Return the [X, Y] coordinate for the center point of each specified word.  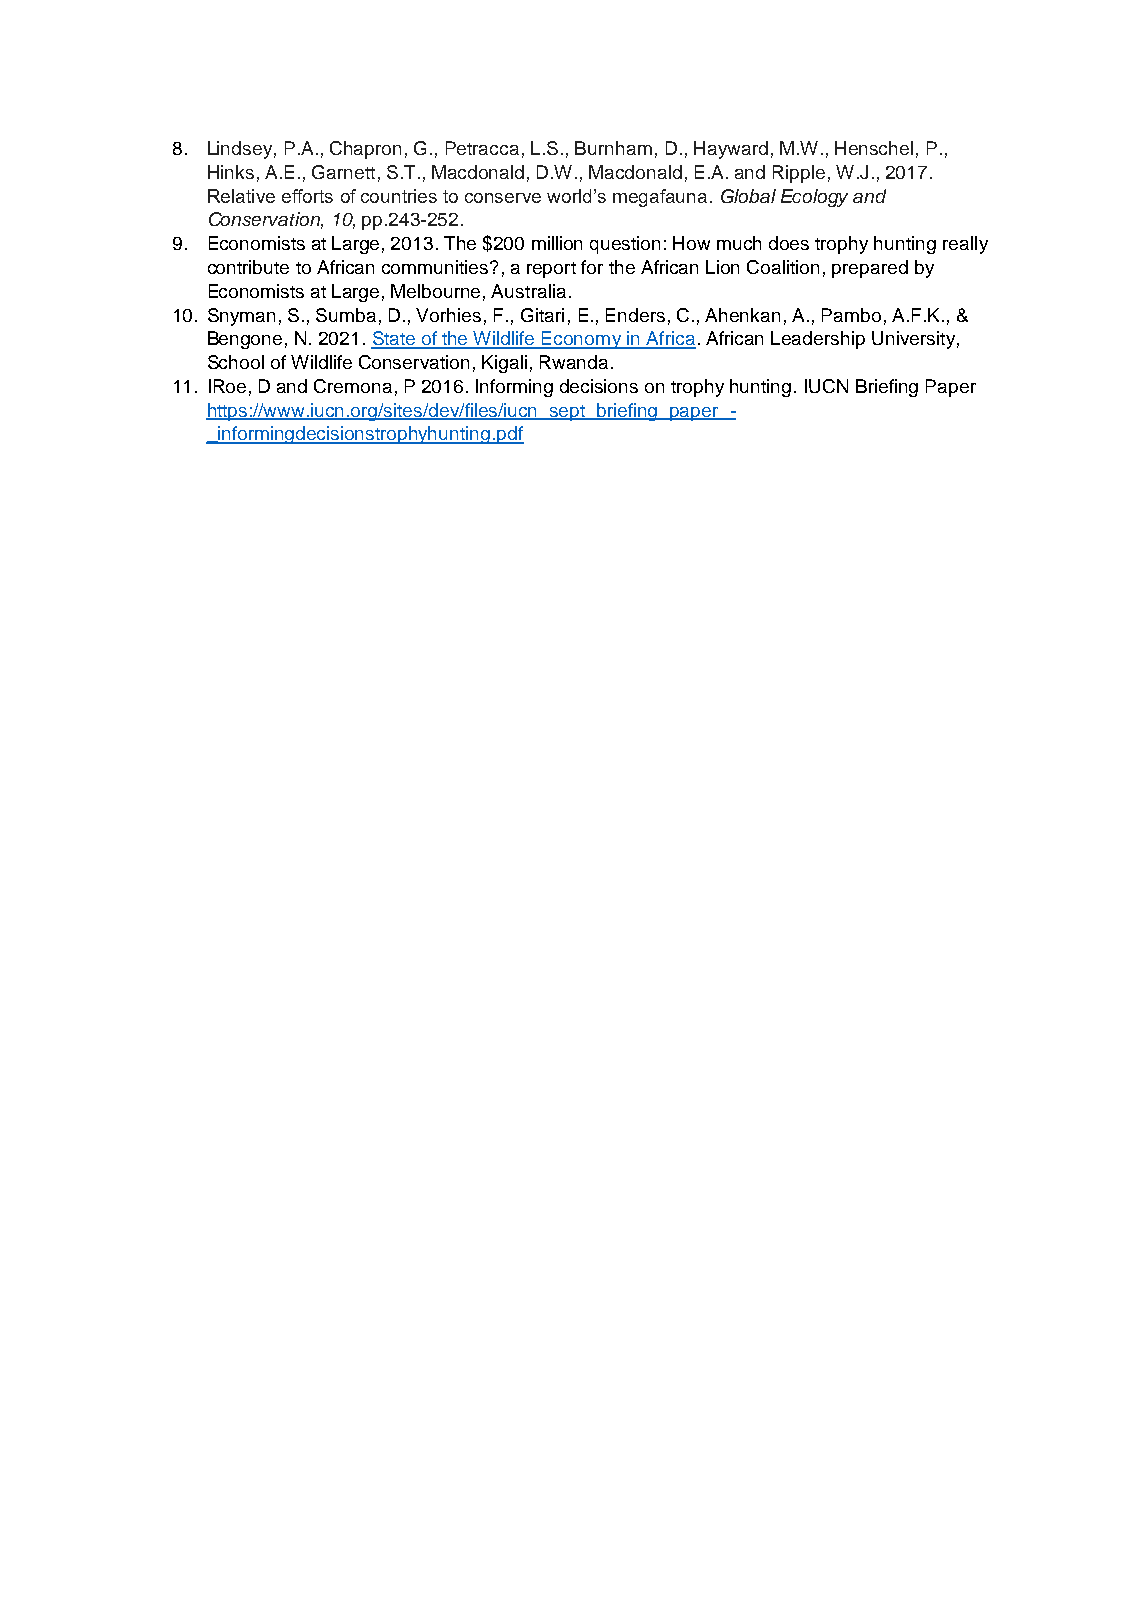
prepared [870, 269]
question [625, 245]
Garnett [343, 172]
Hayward [731, 150]
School [236, 362]
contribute [248, 267]
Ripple [799, 174]
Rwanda [574, 362]
